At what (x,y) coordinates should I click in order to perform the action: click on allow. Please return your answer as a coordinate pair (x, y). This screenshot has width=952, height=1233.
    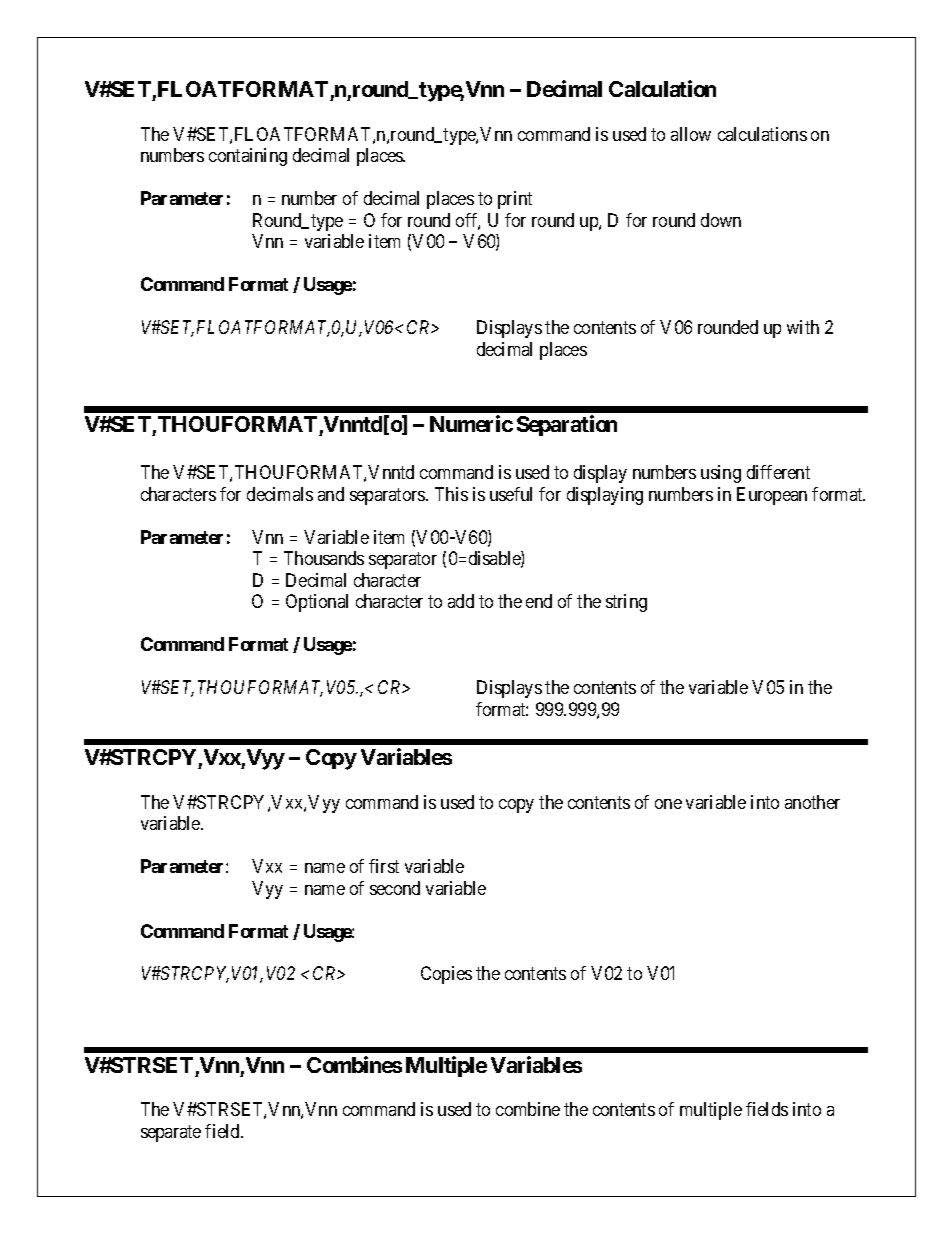
    Looking at the image, I should click on (691, 134).
